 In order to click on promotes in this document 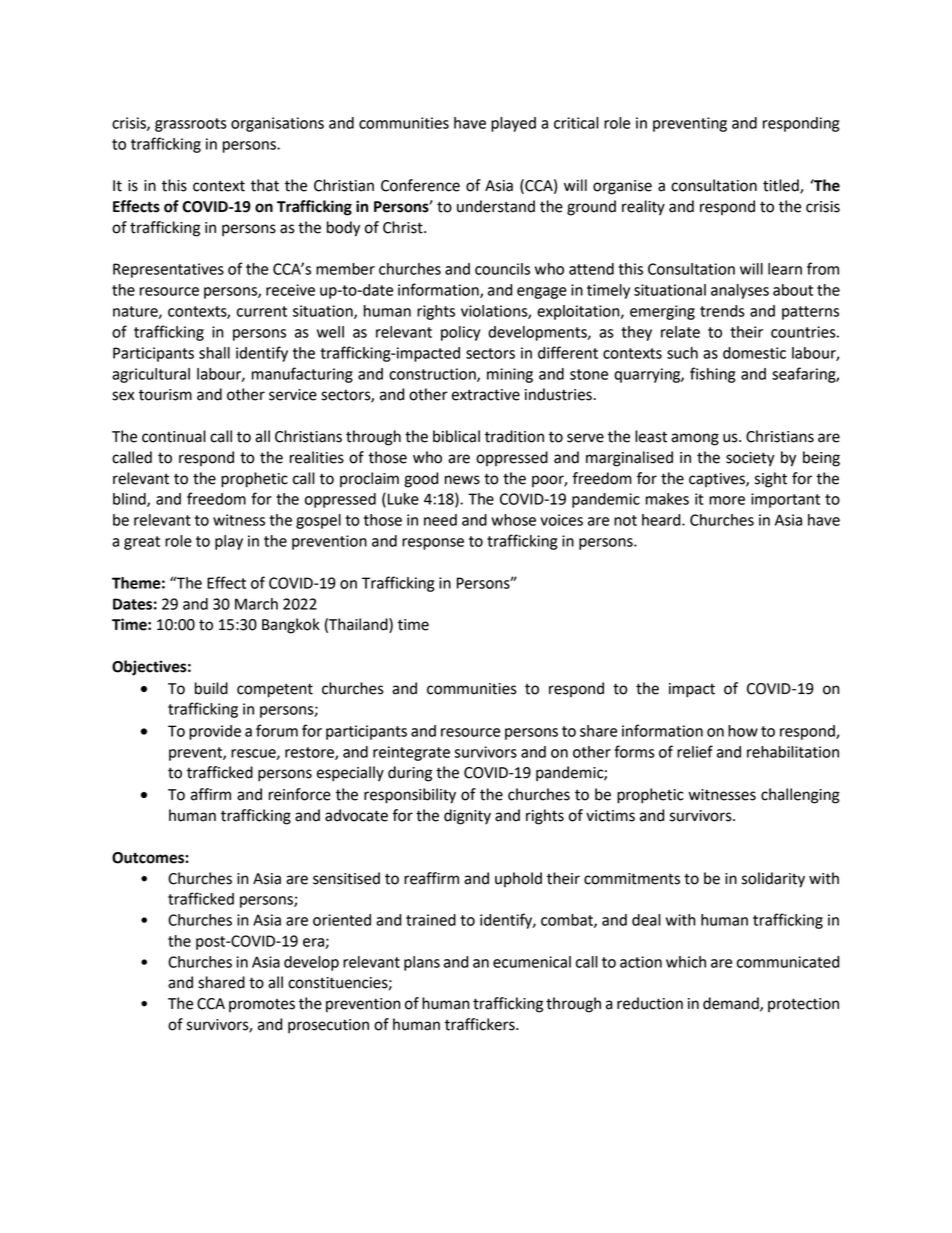, I will do `click(262, 1005)`.
